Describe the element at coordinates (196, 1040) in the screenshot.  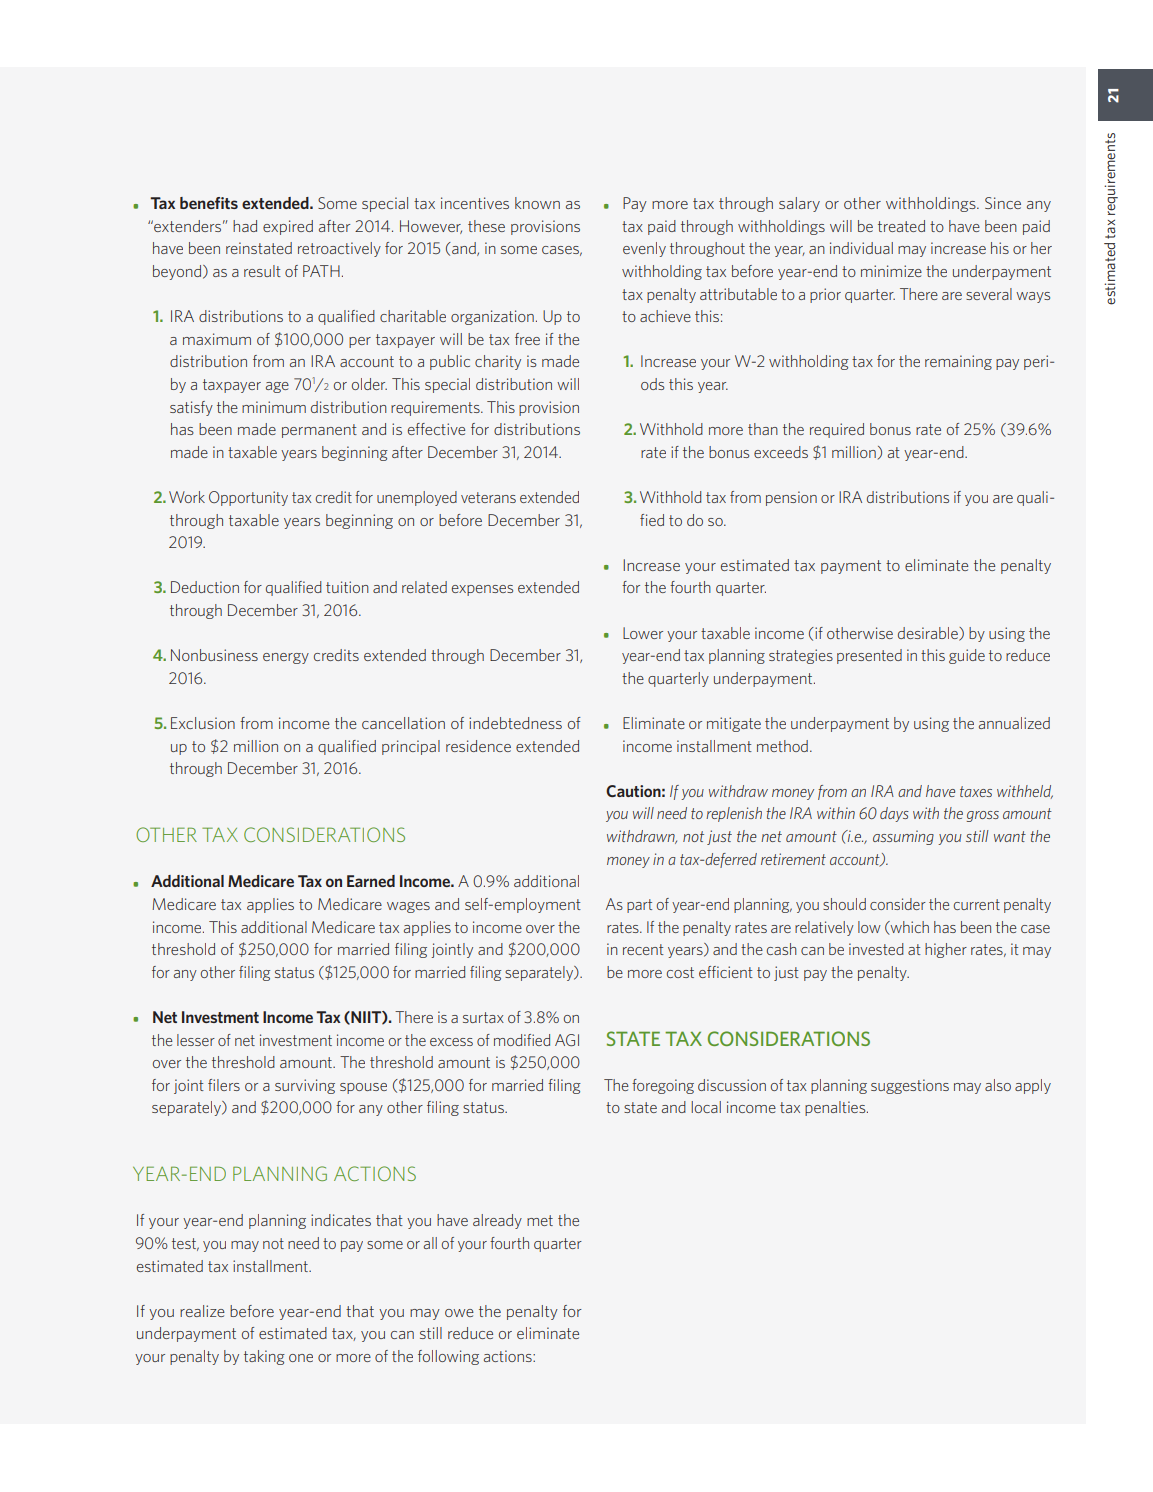
I see `lesser` at that location.
